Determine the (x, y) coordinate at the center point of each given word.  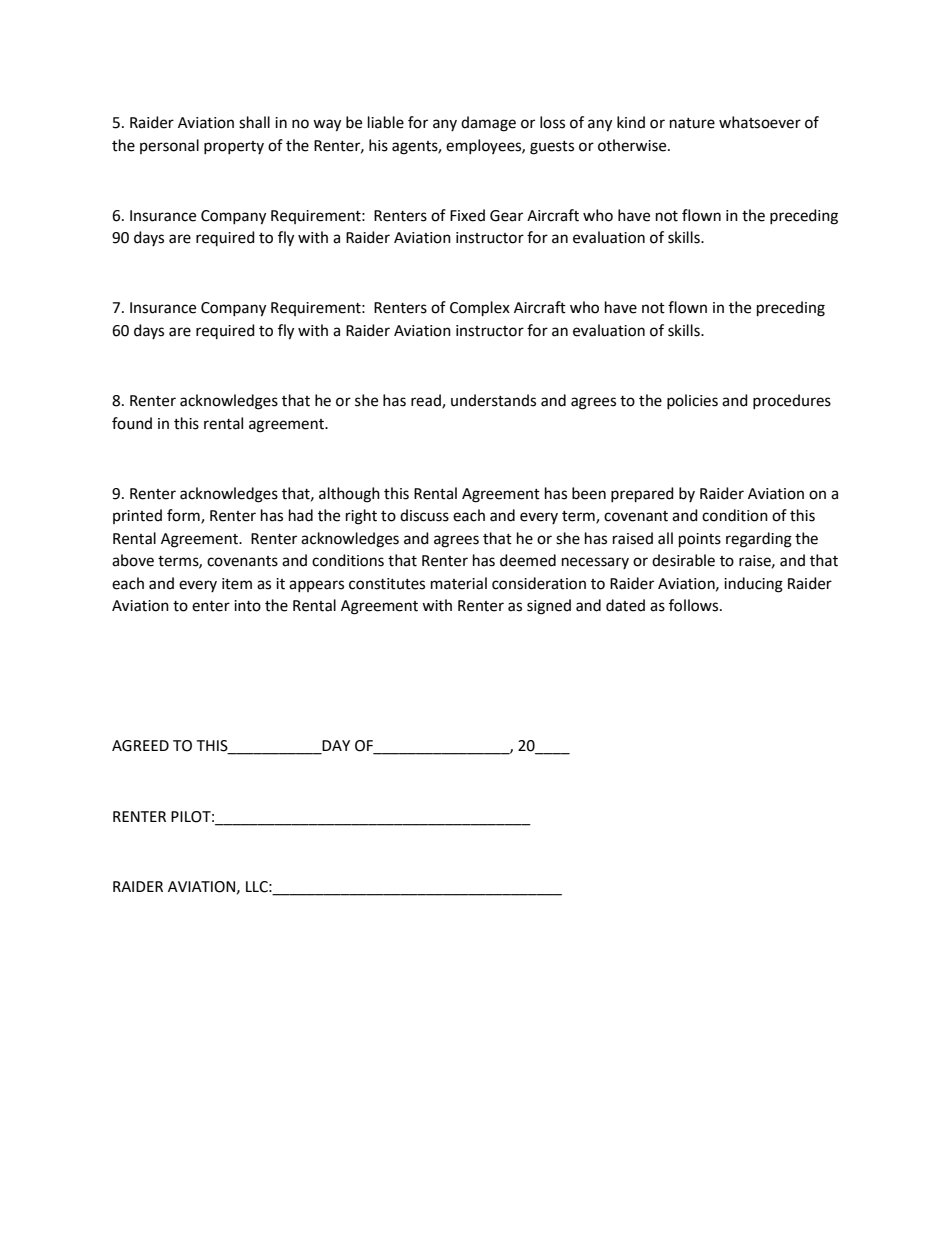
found (132, 423)
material (459, 583)
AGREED (140, 746)
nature (692, 123)
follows (695, 605)
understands (493, 400)
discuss (424, 515)
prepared (642, 495)
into (247, 606)
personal (169, 146)
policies (692, 401)
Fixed (467, 215)
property (234, 147)
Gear (506, 216)
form (184, 516)
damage (488, 124)
